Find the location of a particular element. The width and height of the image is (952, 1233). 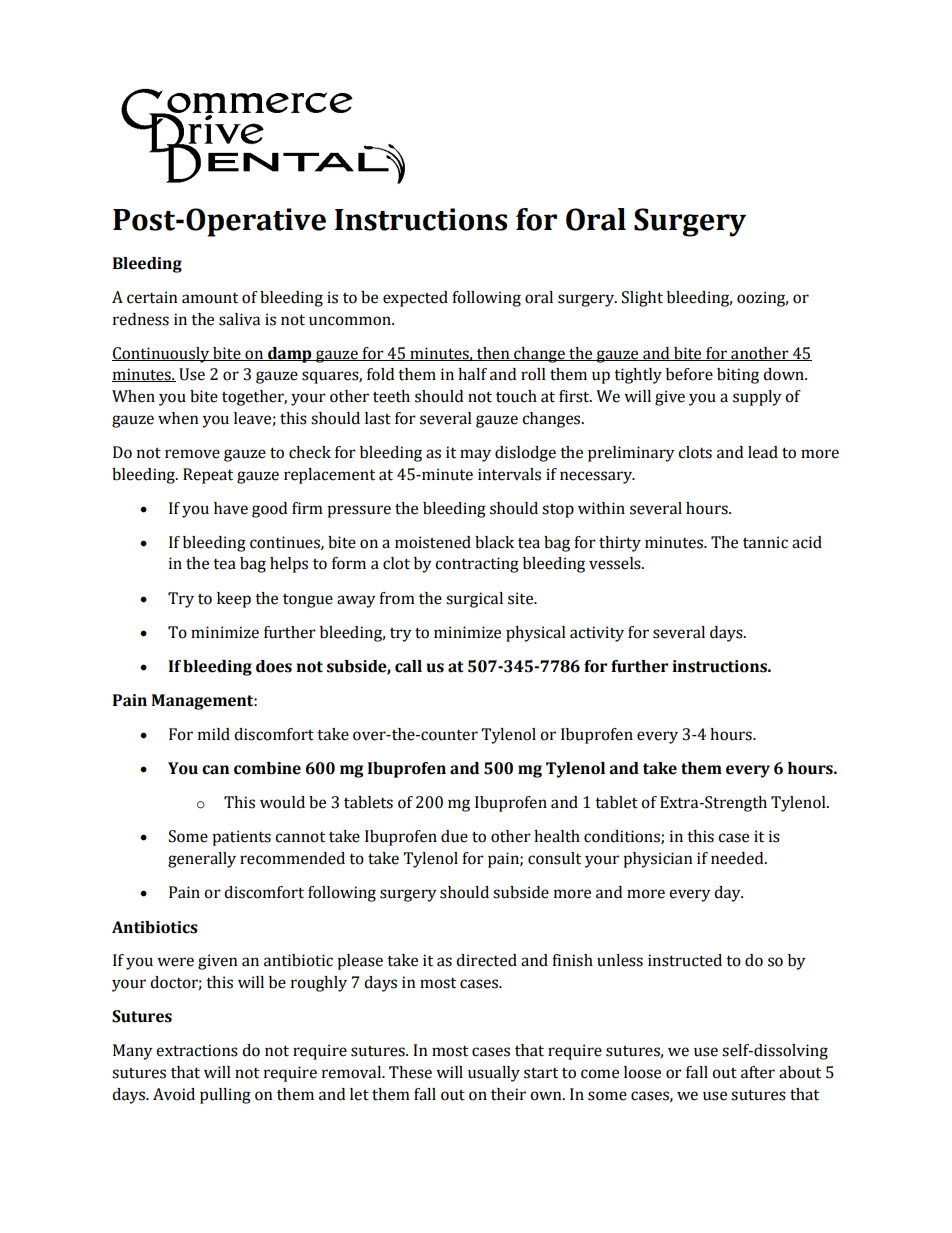

due is located at coordinates (454, 836).
